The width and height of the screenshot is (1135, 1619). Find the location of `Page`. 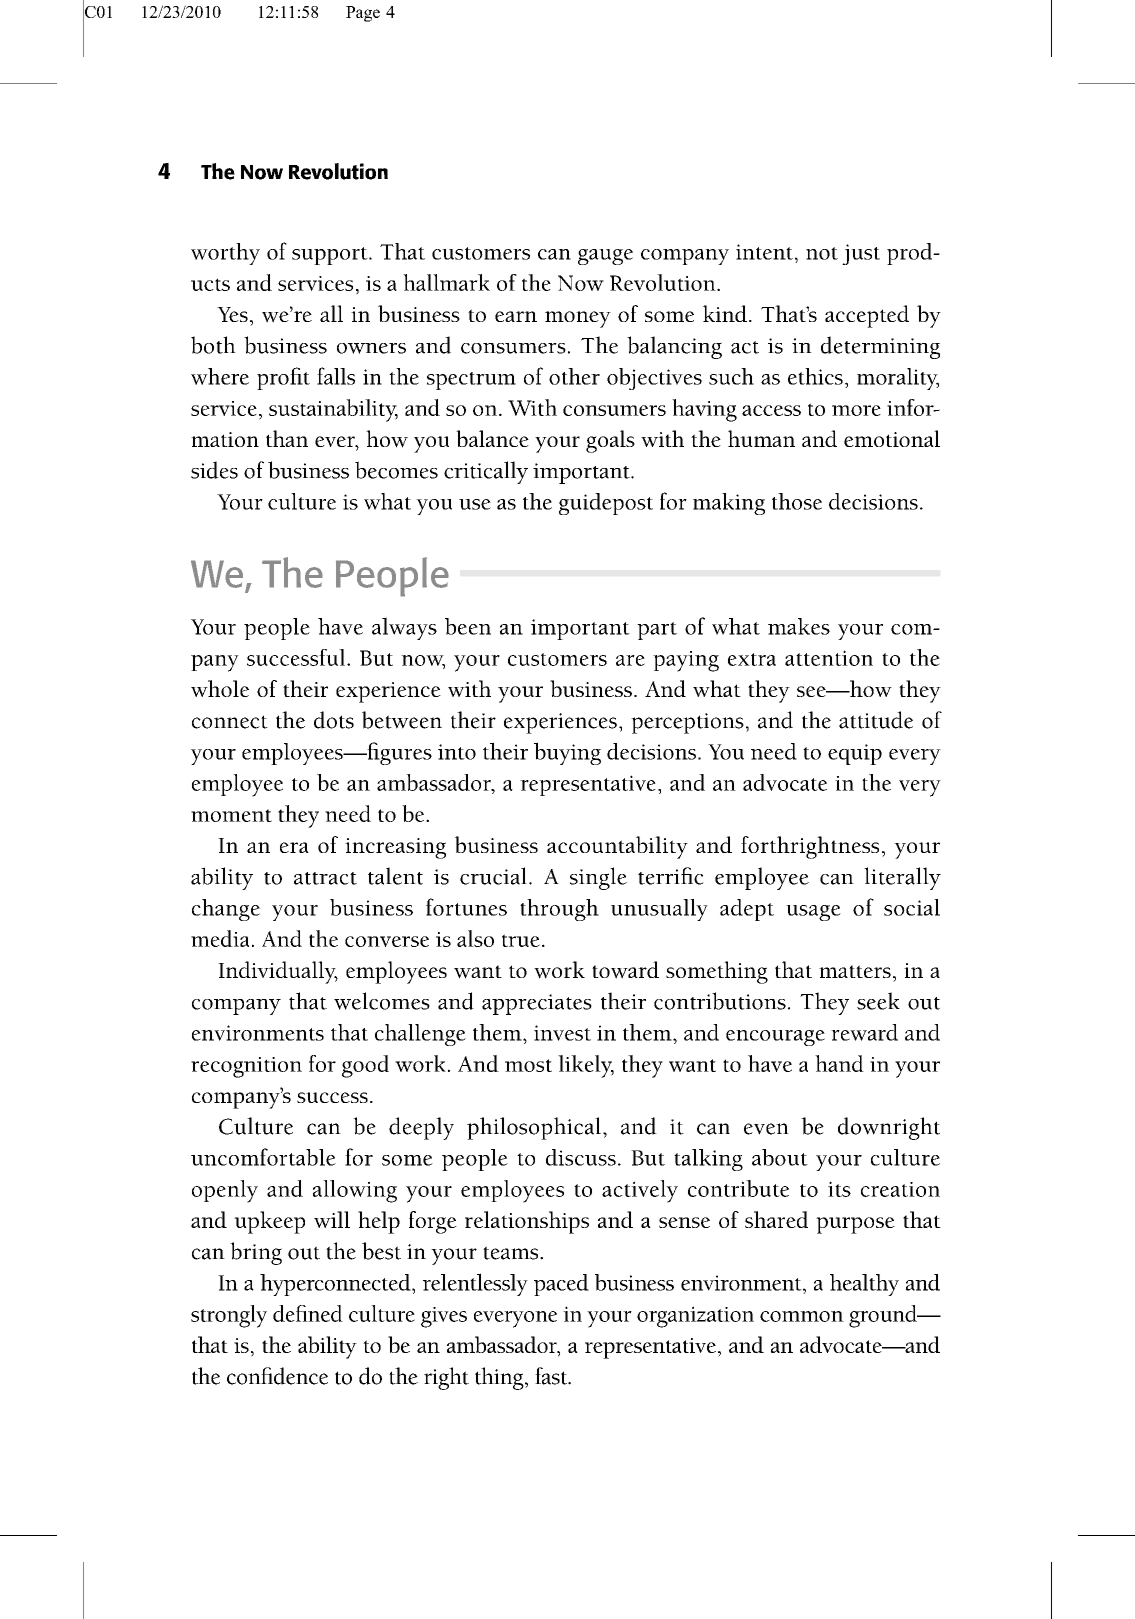

Page is located at coordinates (363, 14).
